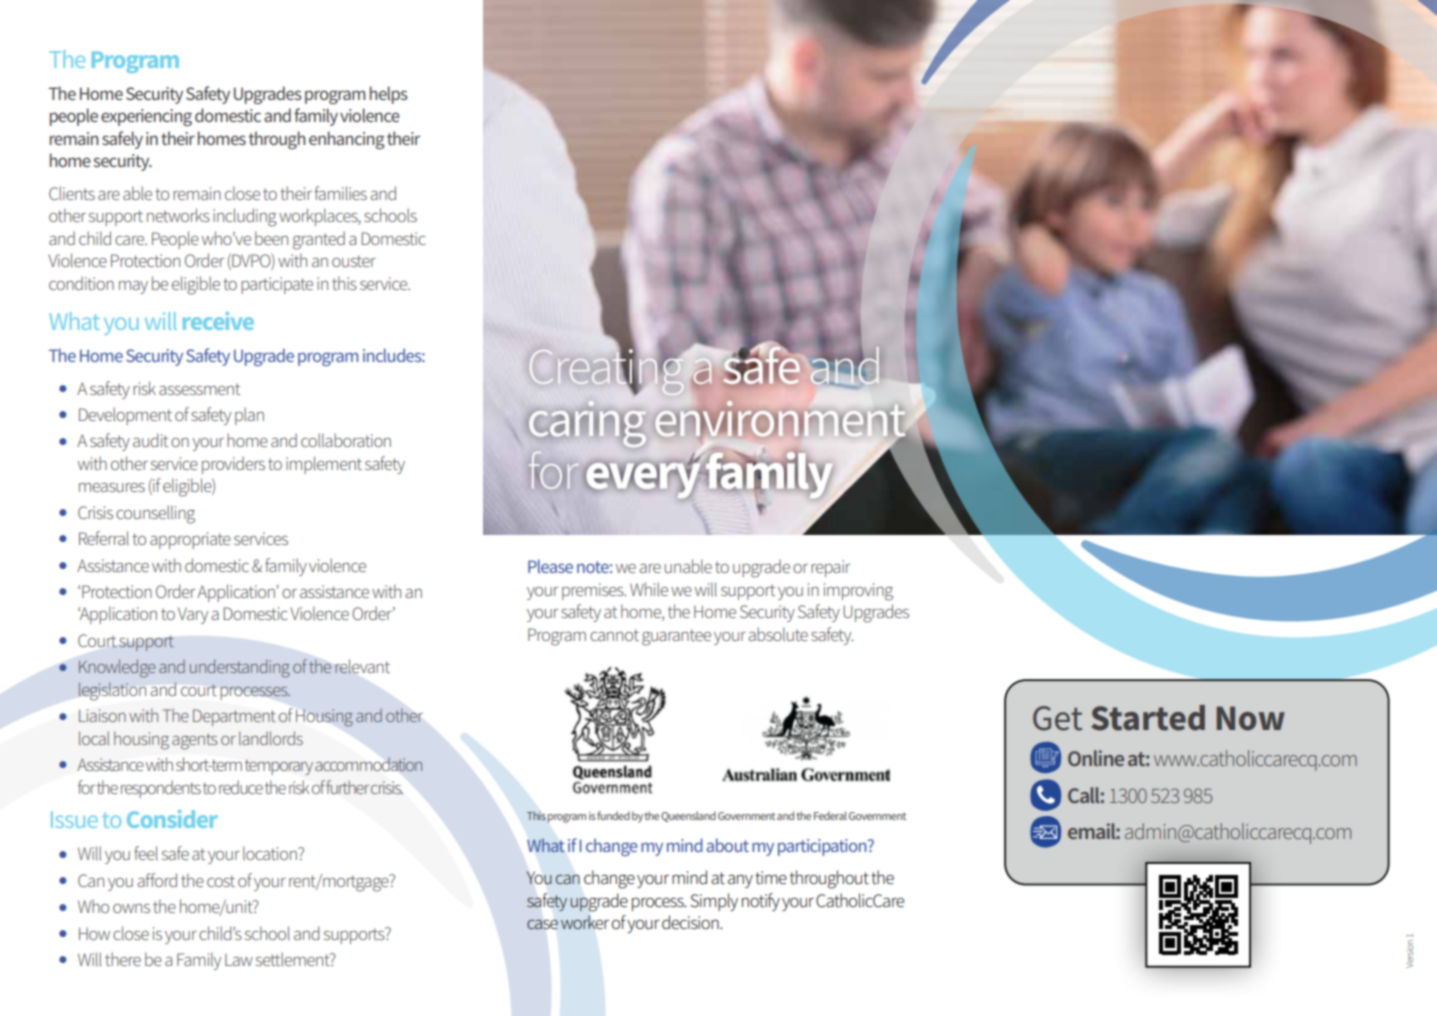 Image resolution: width=1437 pixels, height=1016 pixels. I want to click on Law, so click(239, 960).
